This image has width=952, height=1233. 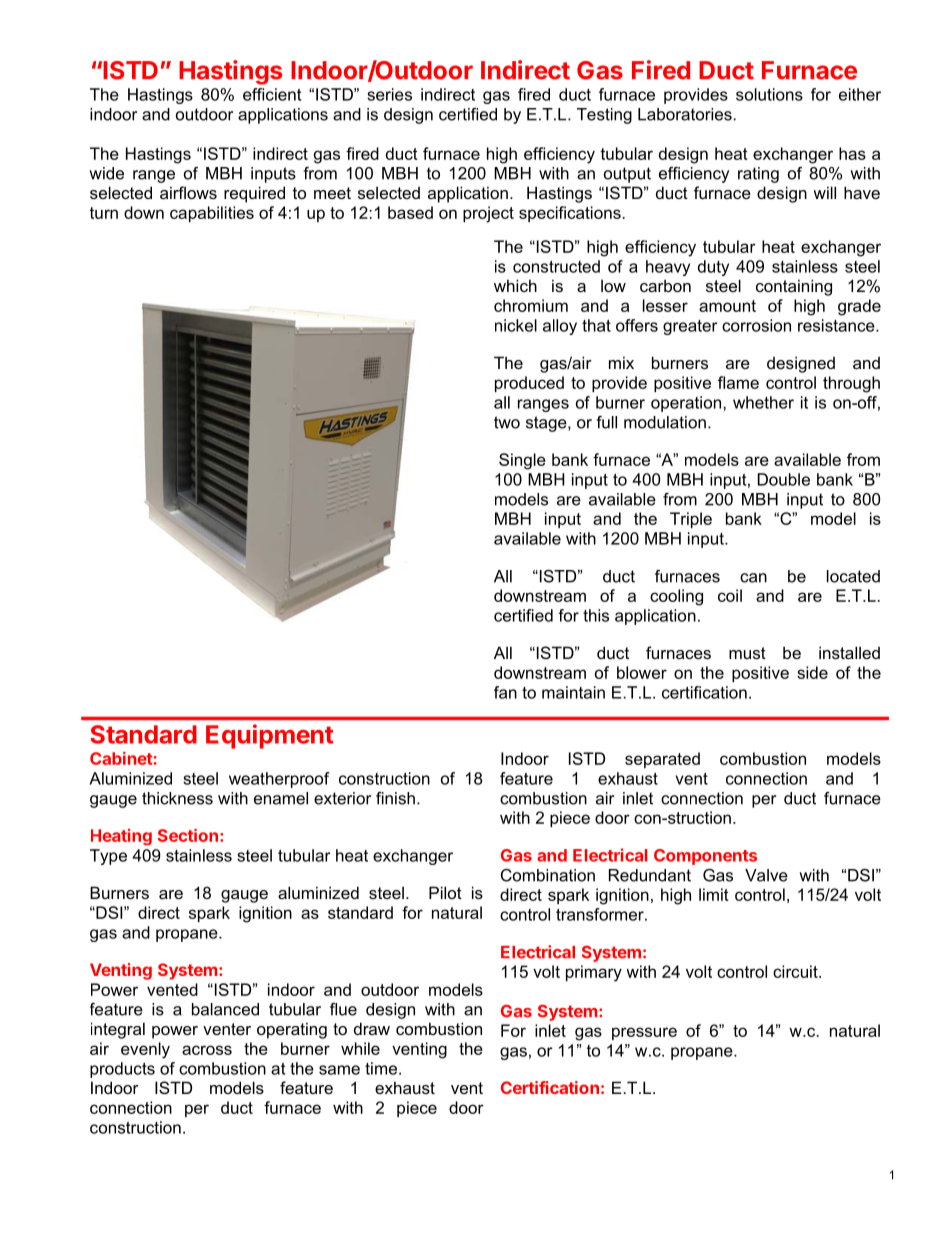 I want to click on series, so click(x=389, y=94).
